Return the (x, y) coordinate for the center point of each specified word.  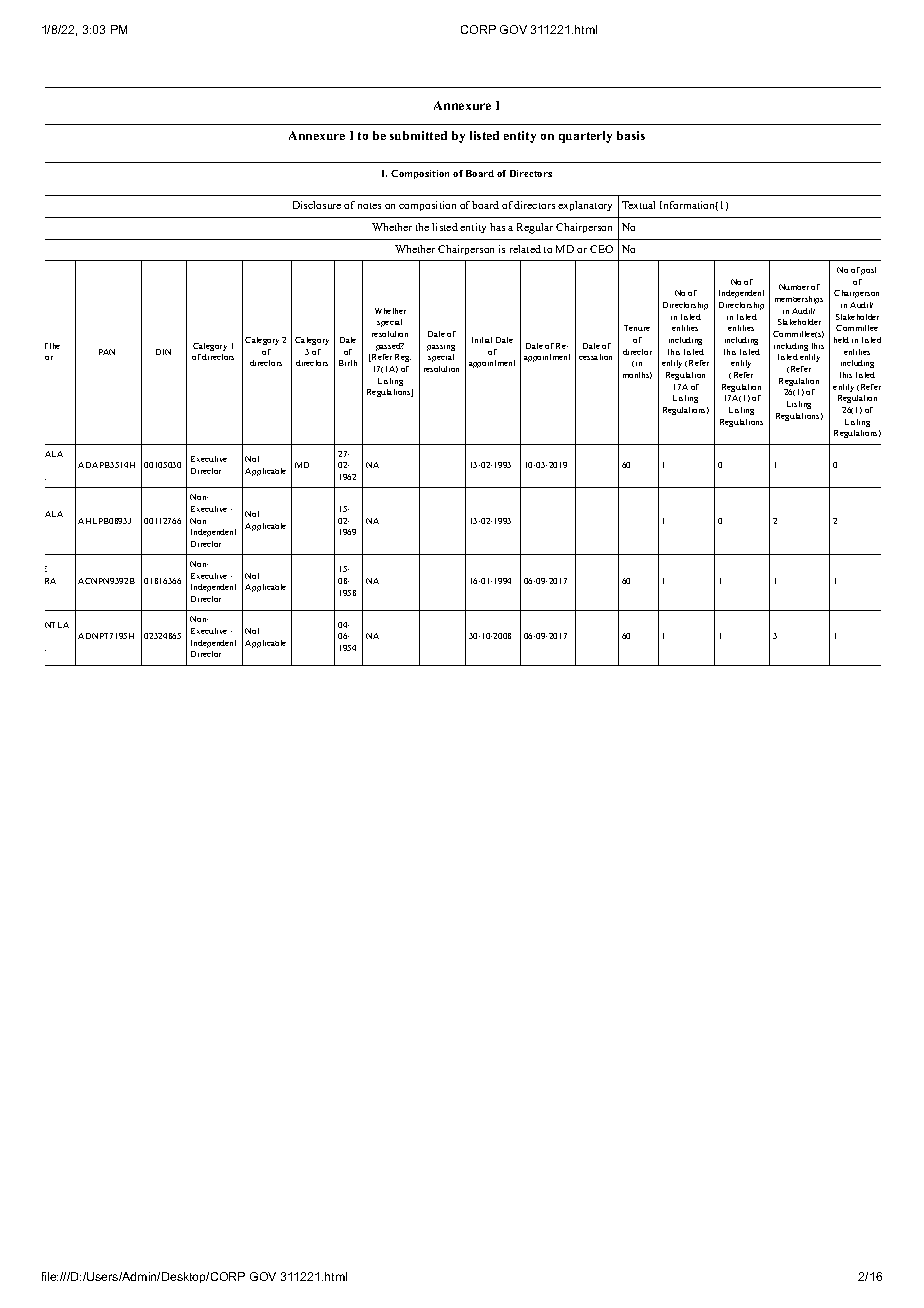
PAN (107, 352)
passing (441, 348)
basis (631, 135)
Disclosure (317, 205)
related (525, 249)
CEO (601, 249)
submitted (418, 135)
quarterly (585, 137)
